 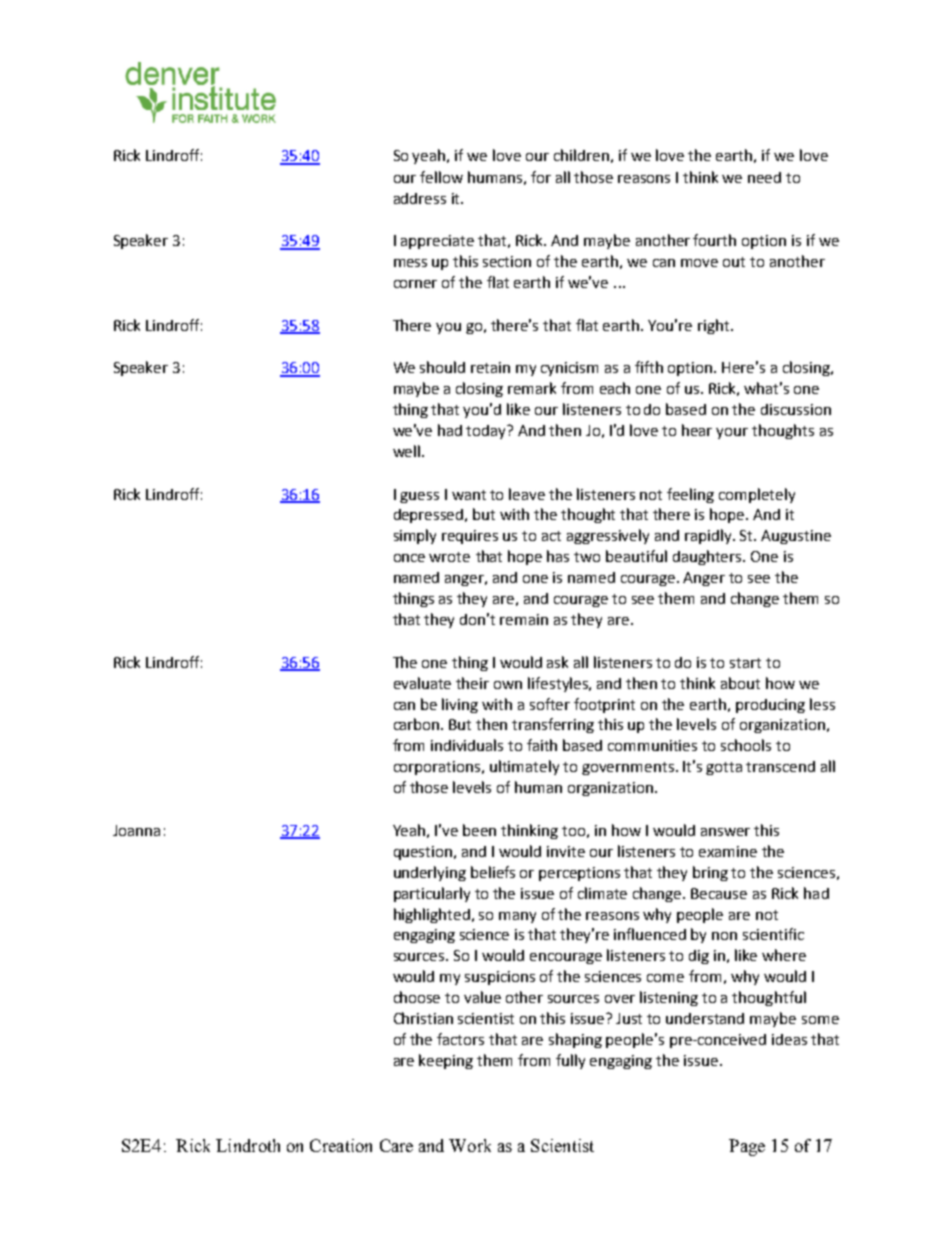 What do you see at coordinates (479, 830) in the image?
I see `been` at bounding box center [479, 830].
